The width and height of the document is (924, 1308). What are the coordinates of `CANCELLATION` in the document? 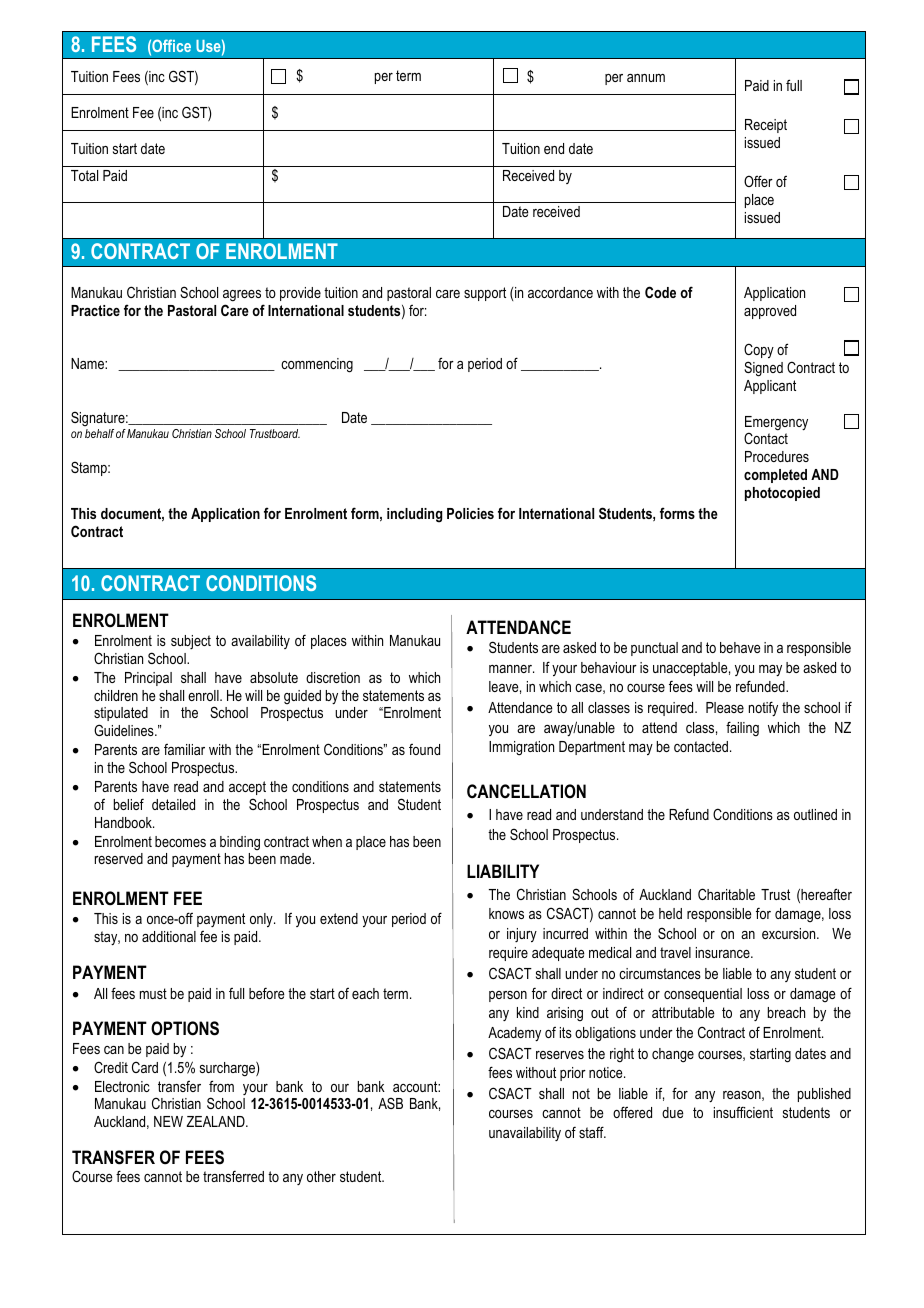 It's located at (526, 791).
